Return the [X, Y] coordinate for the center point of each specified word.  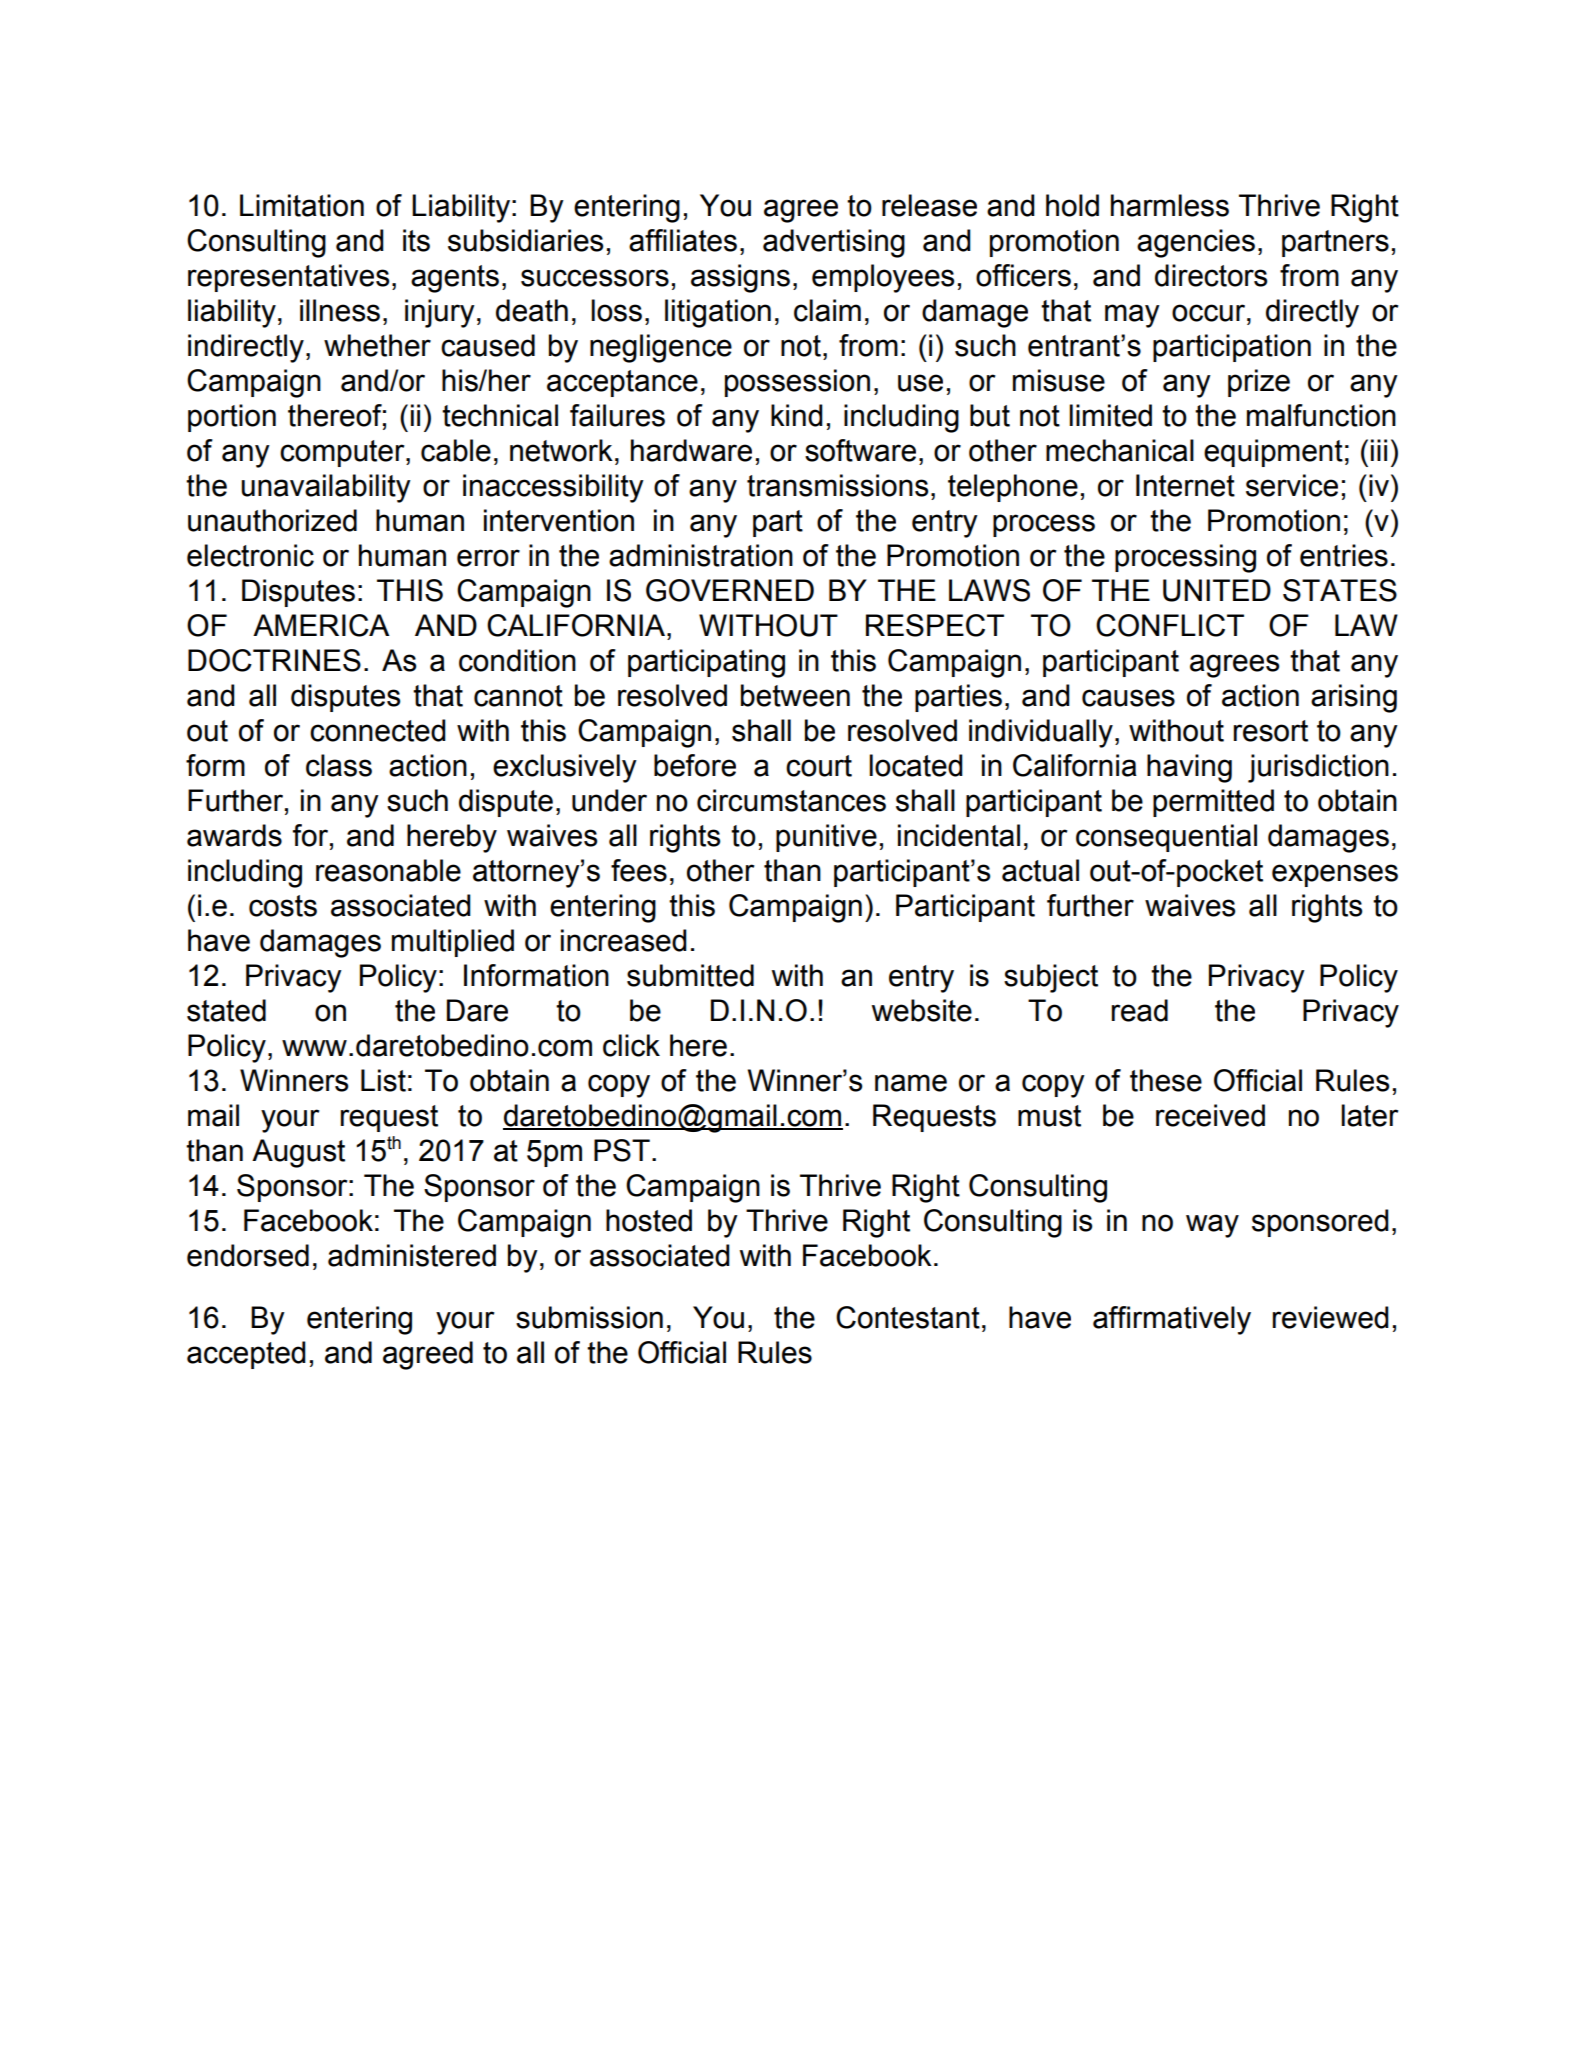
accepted [246, 1355]
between [795, 695]
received [1210, 1115]
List [383, 1080]
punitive [826, 838]
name [911, 1083]
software [860, 450]
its [416, 240]
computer [343, 453]
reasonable [388, 870]
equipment [1273, 453]
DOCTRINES [274, 660]
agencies [1196, 243]
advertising [834, 243]
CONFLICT [1170, 625]
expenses [1335, 875]
